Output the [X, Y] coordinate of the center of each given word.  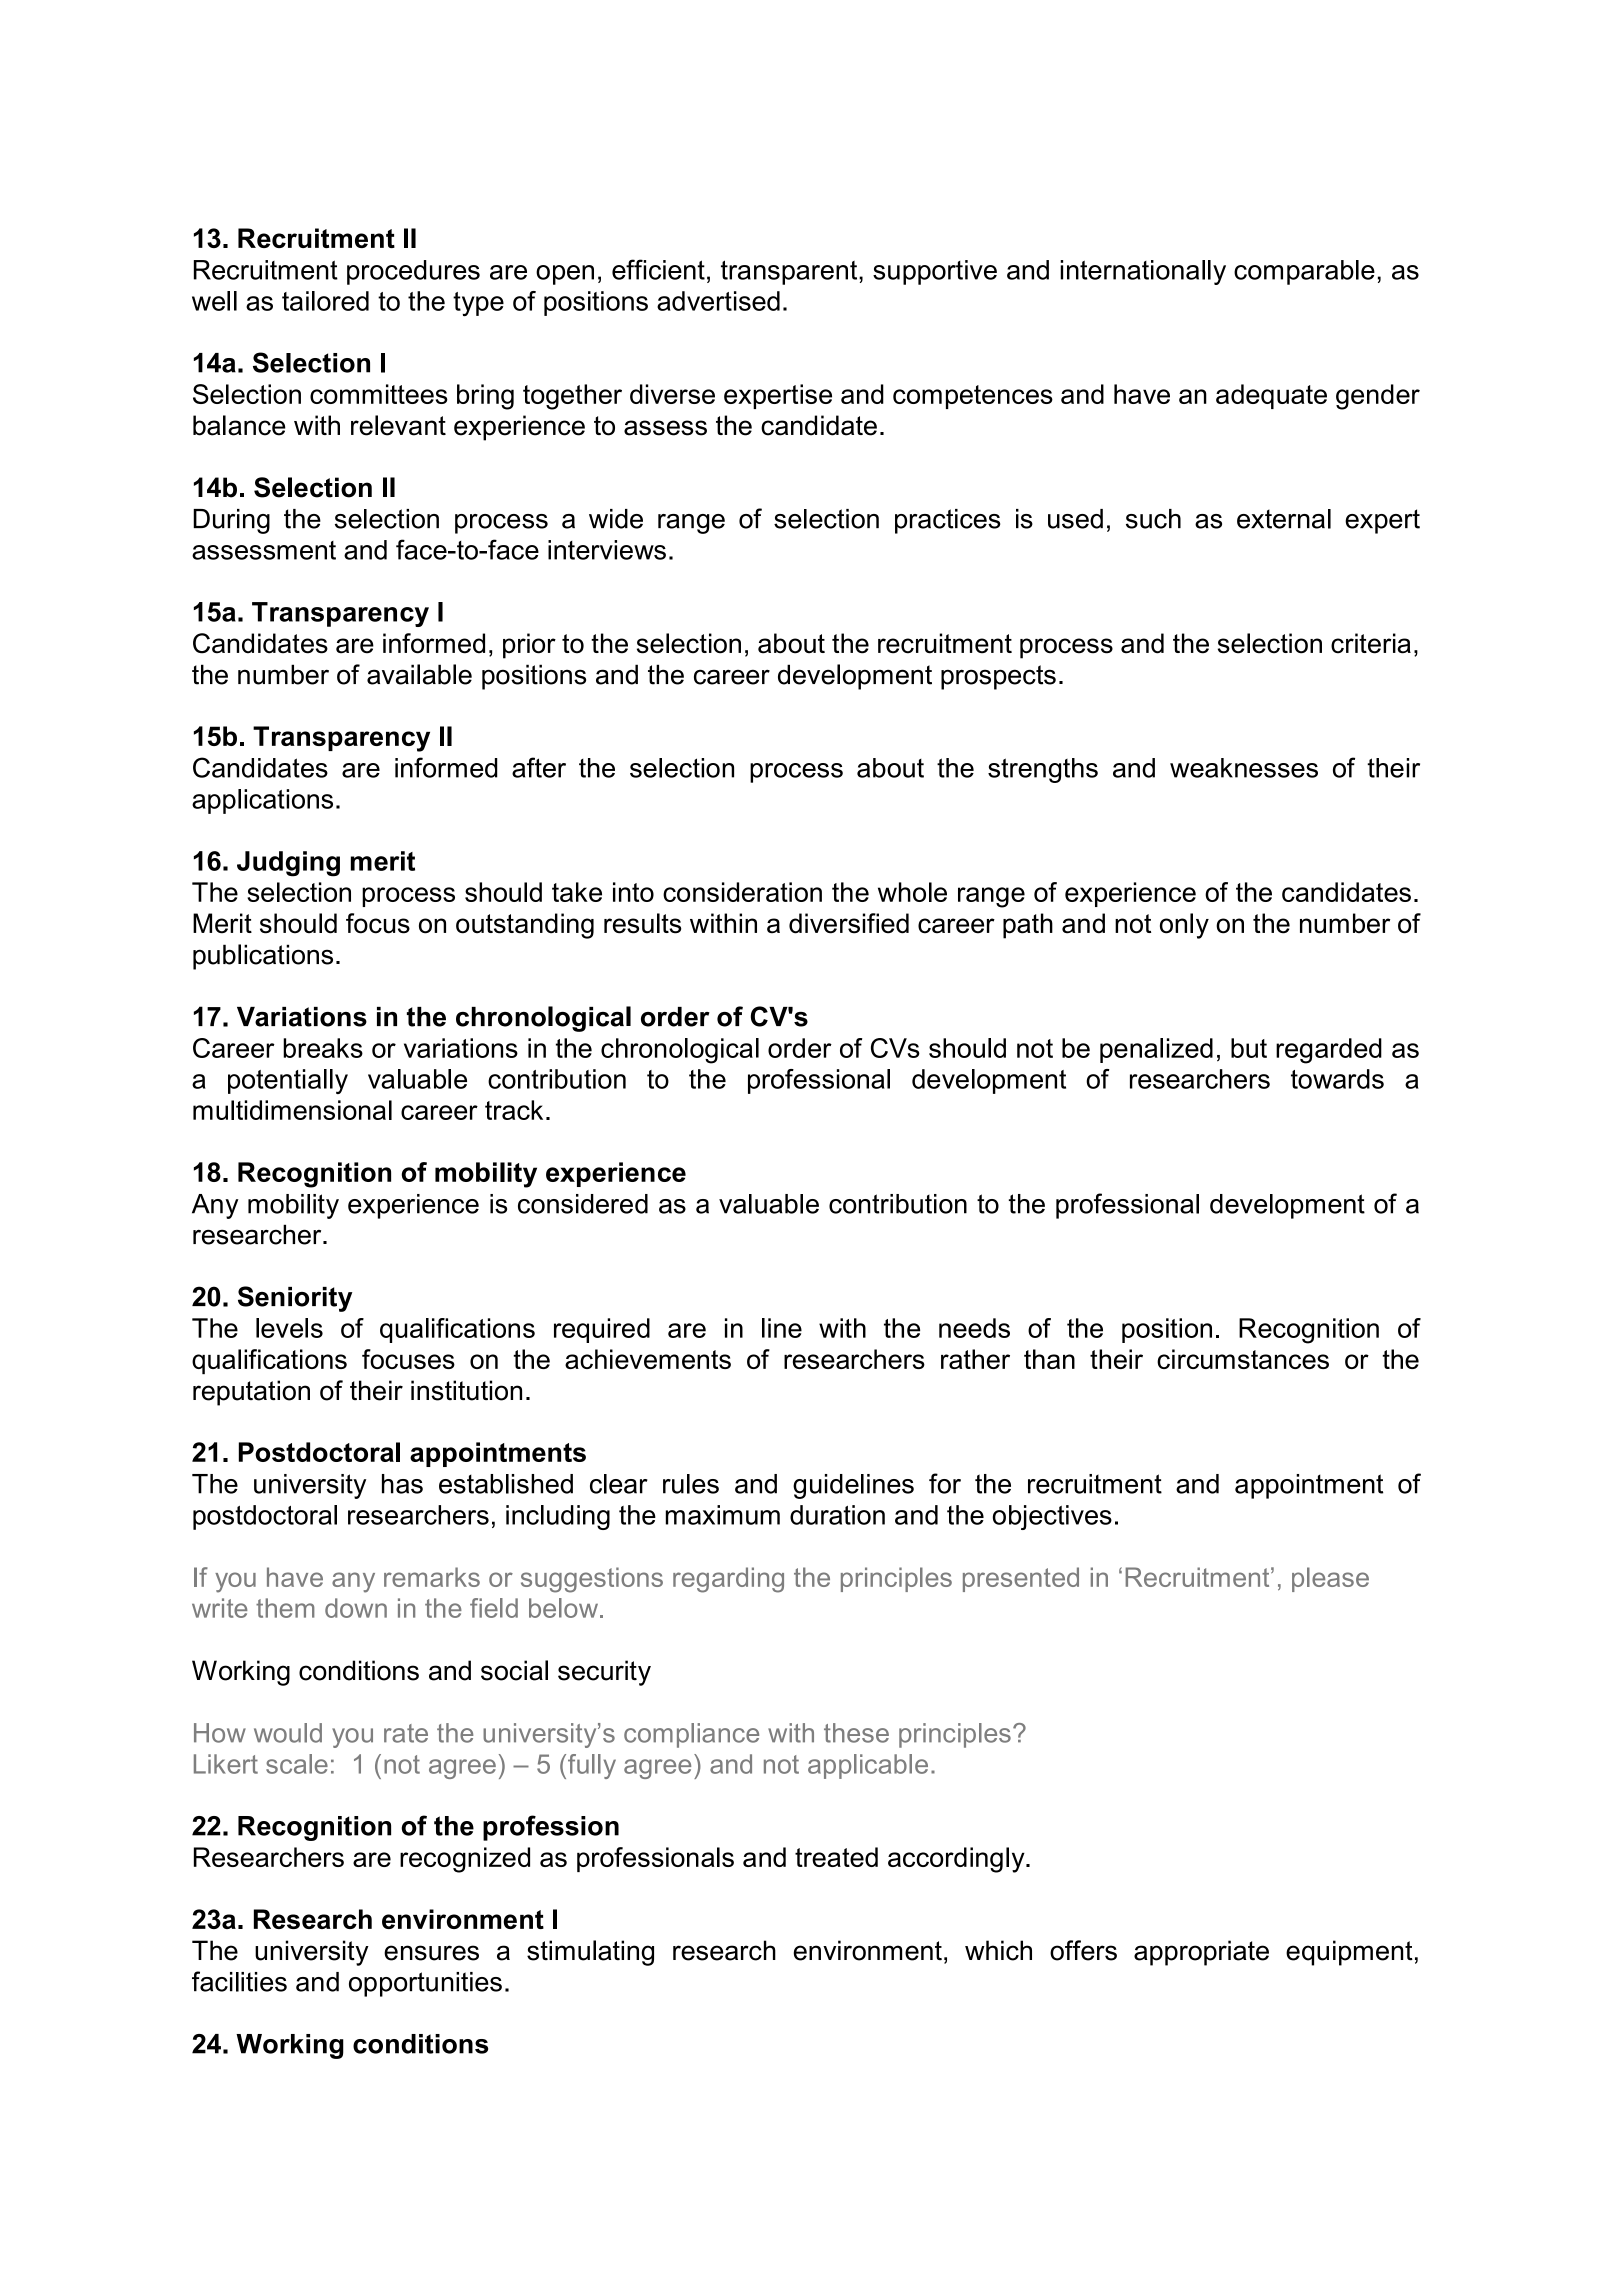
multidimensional [292, 1110]
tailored [325, 301]
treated [836, 1857]
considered [583, 1204]
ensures [431, 1953]
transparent [790, 272]
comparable [1304, 272]
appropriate [1201, 1953]
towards [1337, 1079]
